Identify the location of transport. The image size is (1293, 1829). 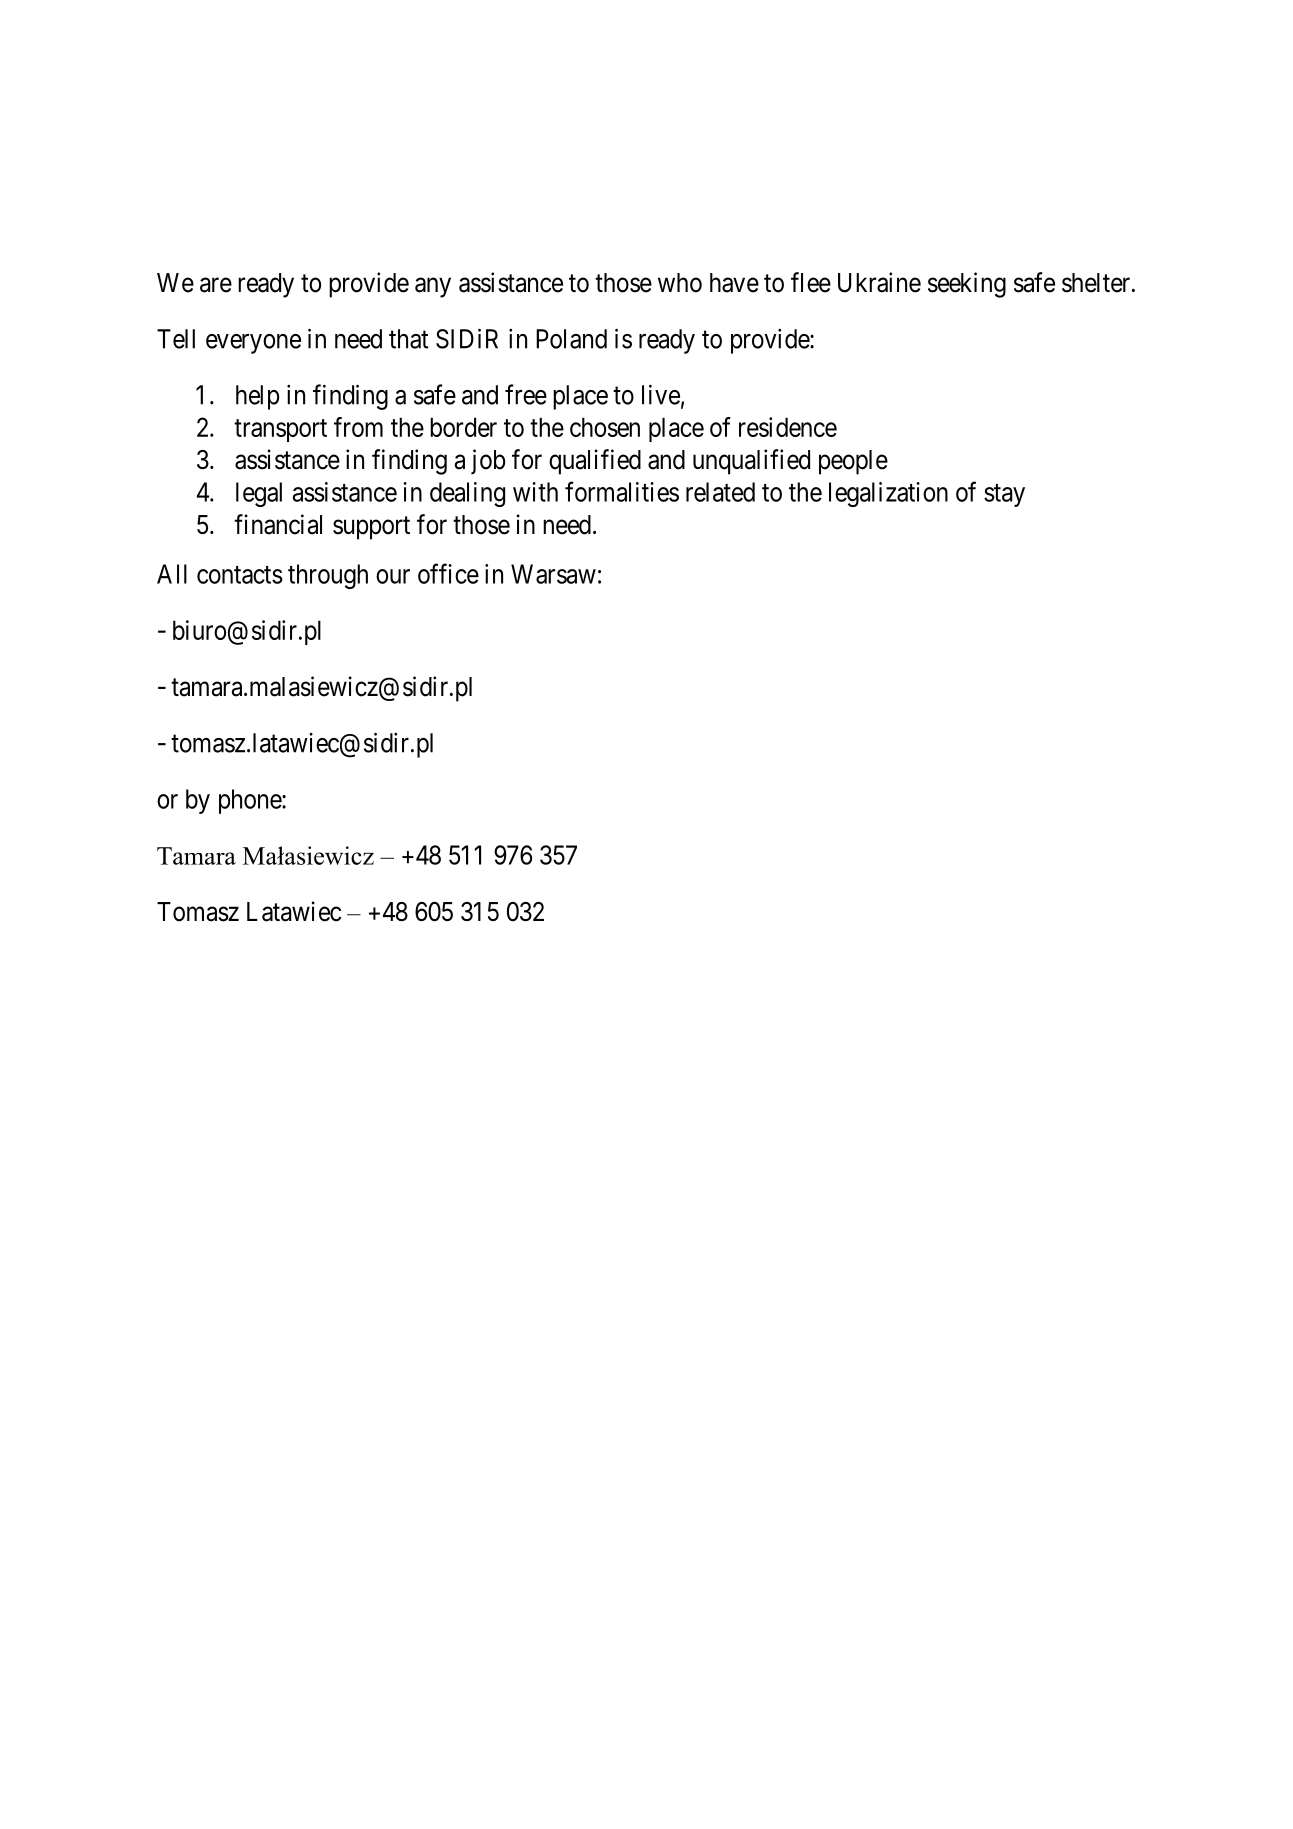
(280, 430).
